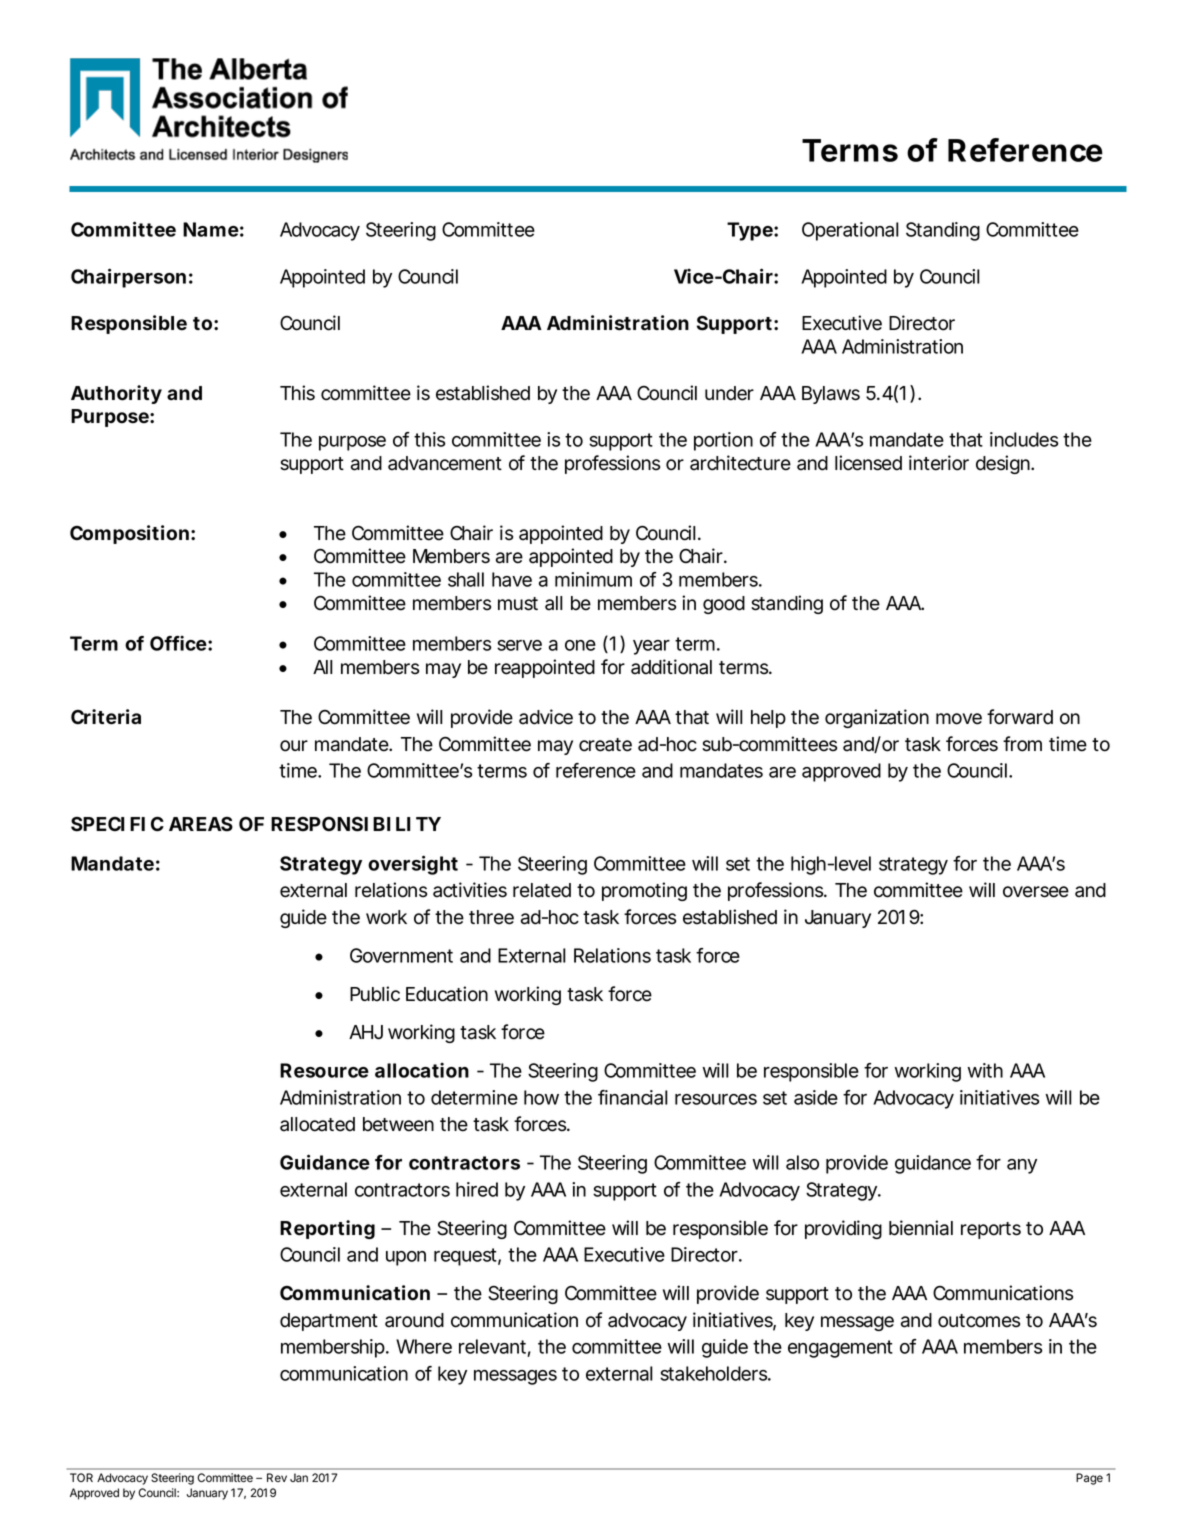  I want to click on AREAS, so click(201, 824).
